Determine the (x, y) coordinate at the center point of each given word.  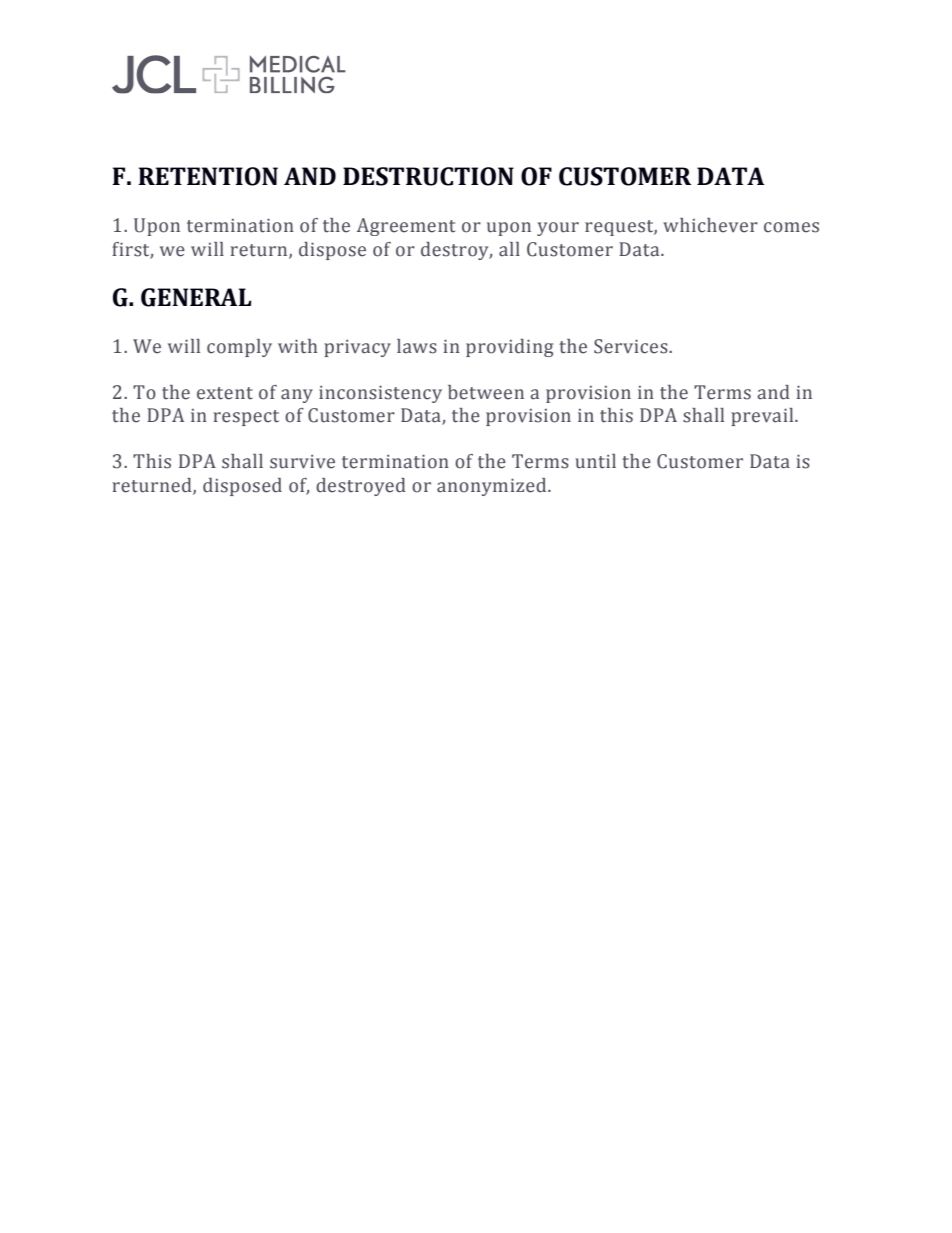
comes (791, 227)
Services (632, 346)
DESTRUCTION (428, 176)
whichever (710, 225)
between (486, 392)
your (558, 229)
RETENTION (208, 176)
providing (509, 348)
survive (302, 462)
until (595, 461)
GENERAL (196, 297)
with (297, 346)
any (297, 396)
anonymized (493, 487)
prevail (763, 417)
